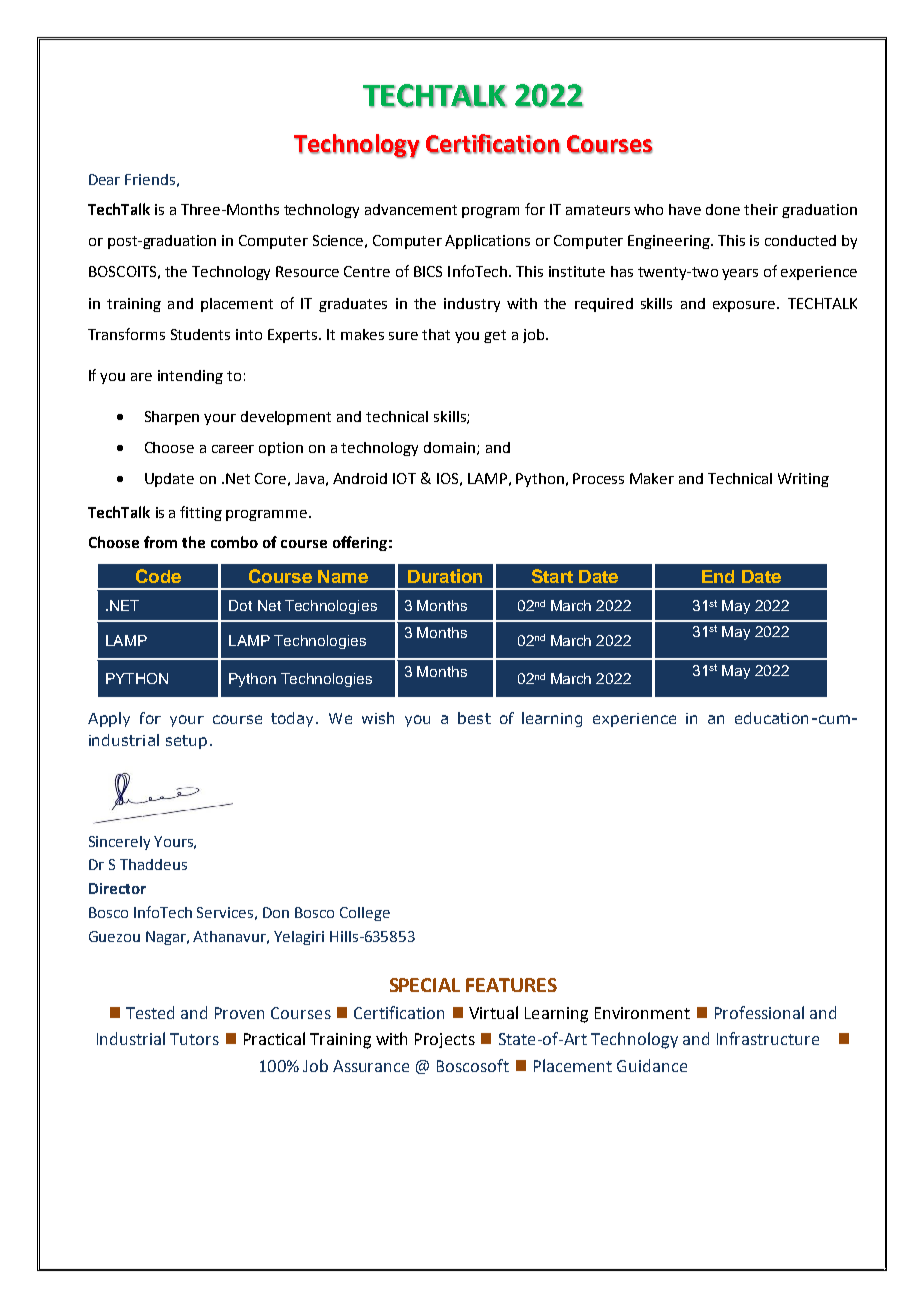 The height and width of the screenshot is (1308, 924). I want to click on Duration, so click(445, 576).
